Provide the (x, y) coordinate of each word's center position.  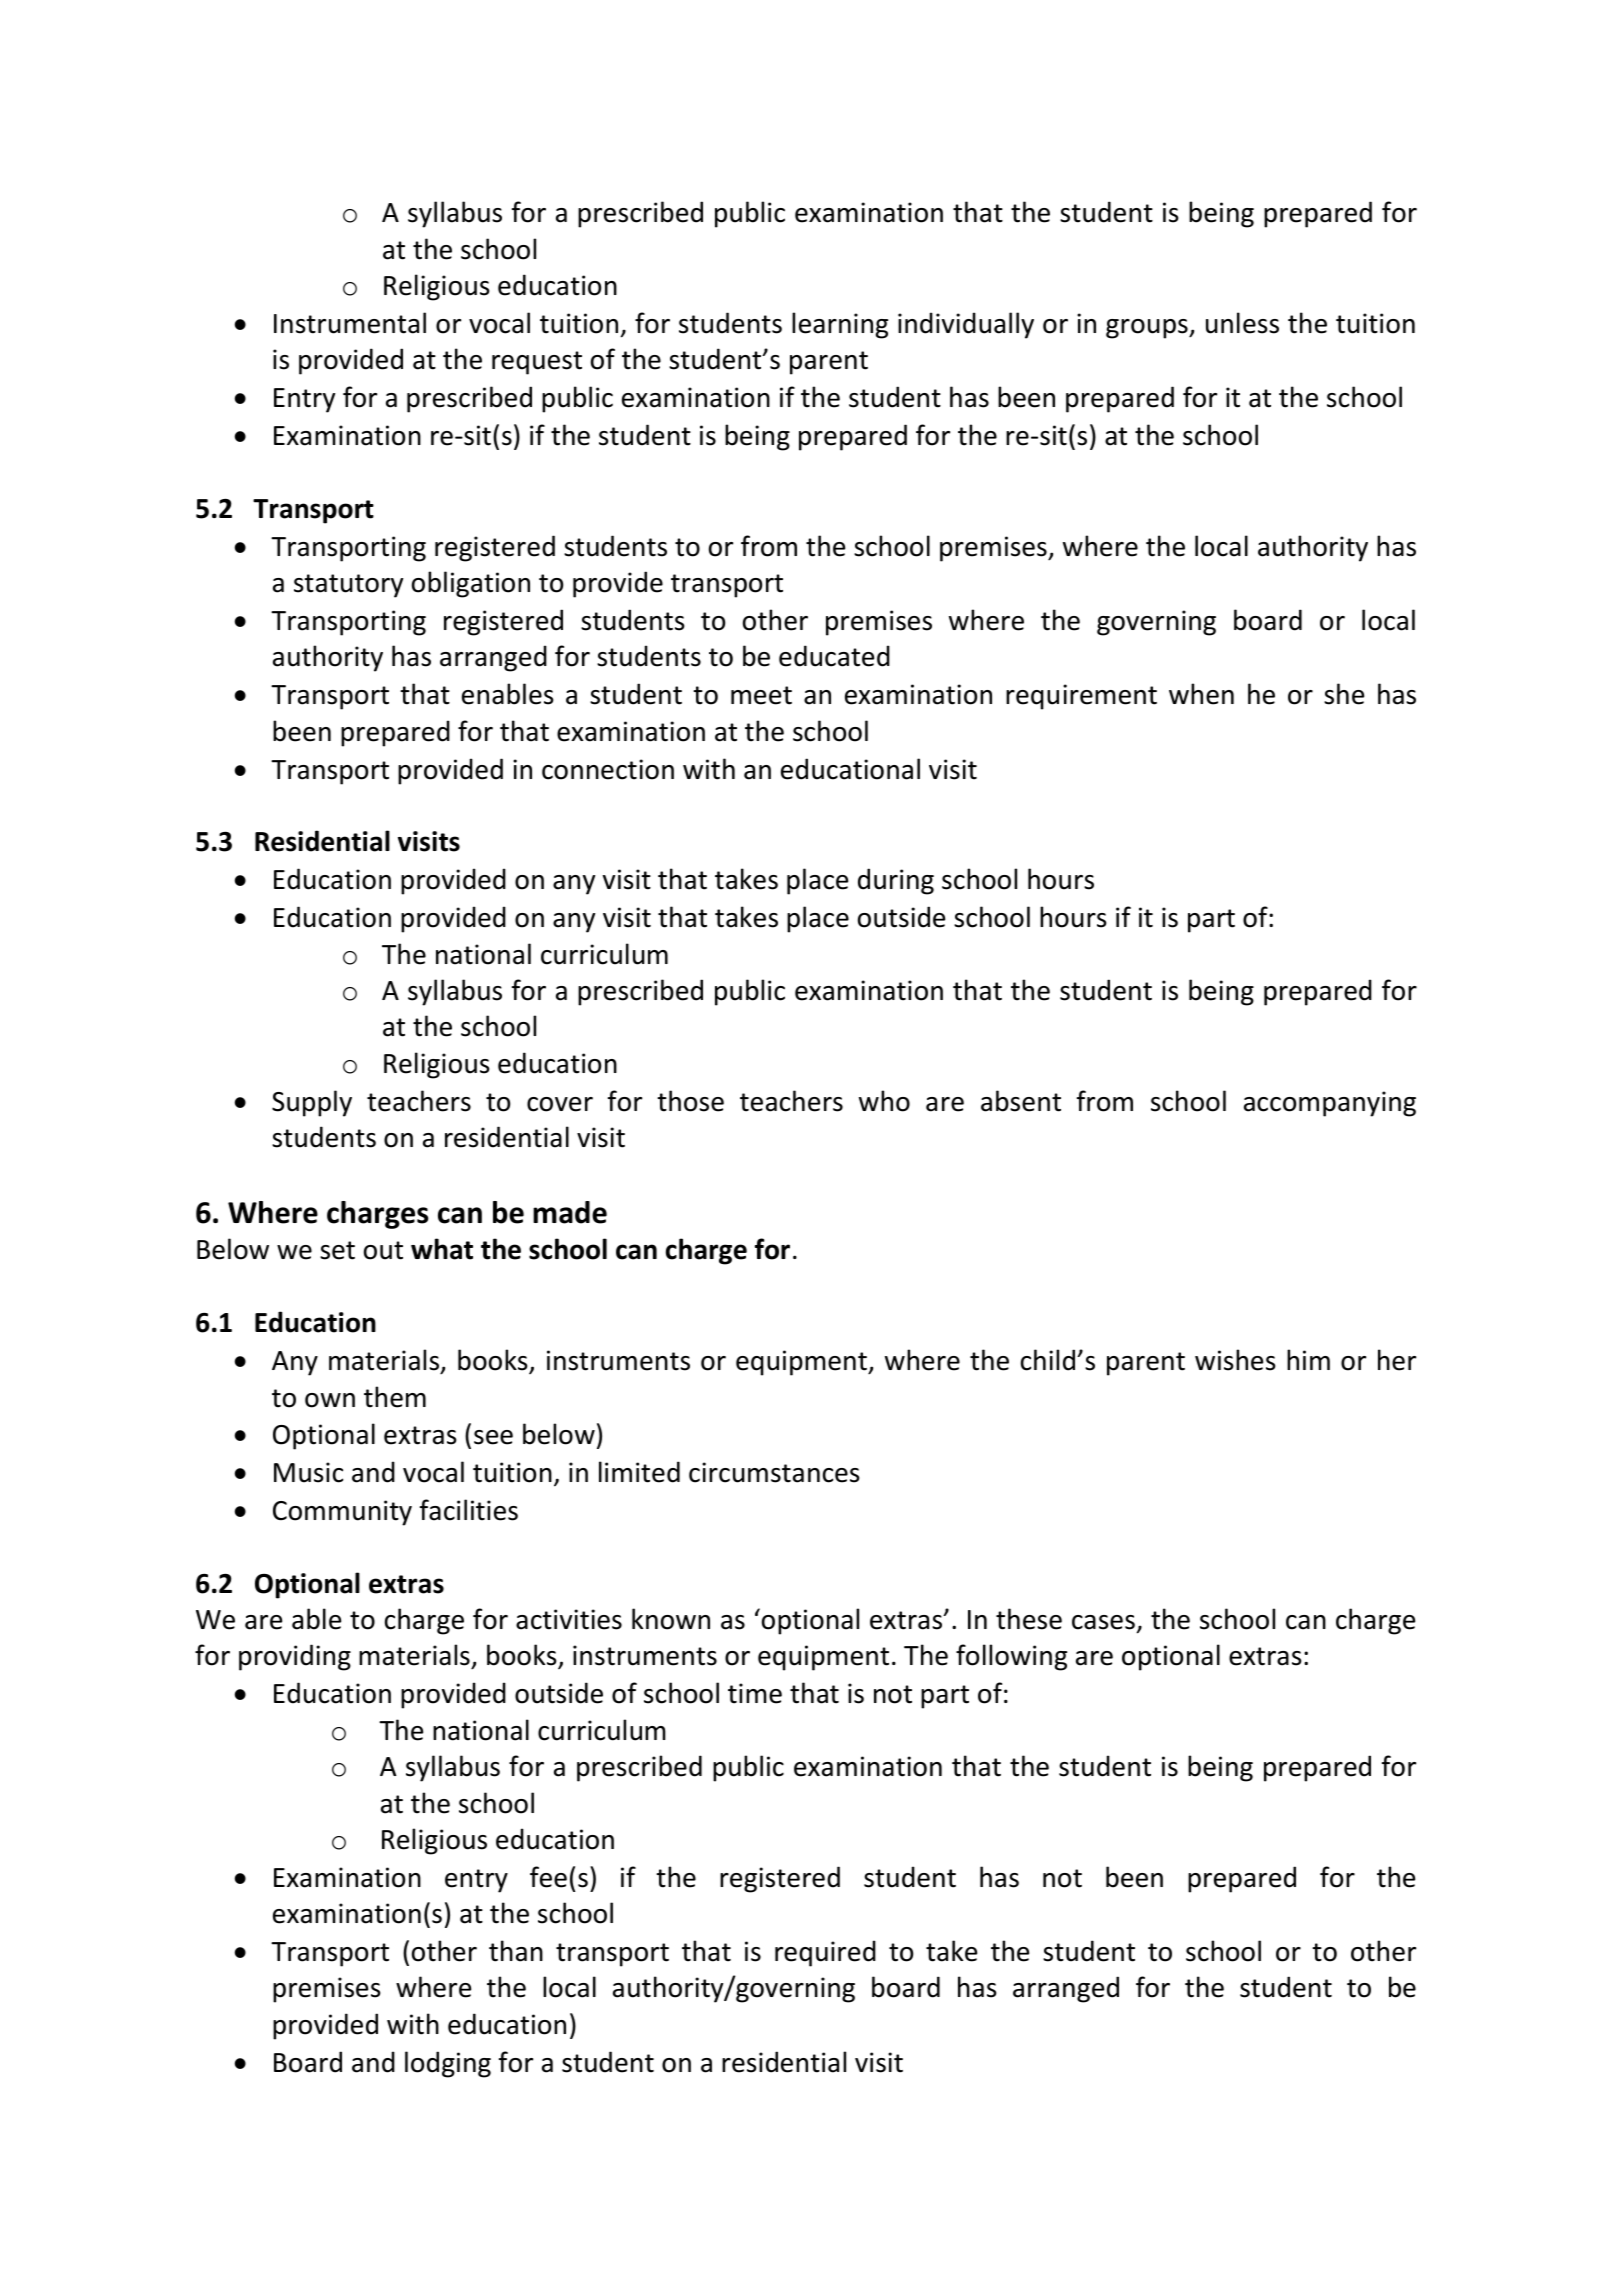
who (884, 1101)
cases (1103, 1622)
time (755, 1693)
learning (840, 325)
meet (761, 695)
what (442, 1249)
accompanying (1330, 1104)
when (1201, 694)
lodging (448, 2064)
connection (608, 769)
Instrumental (350, 323)
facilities (469, 1510)
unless (1242, 323)
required (825, 1953)
